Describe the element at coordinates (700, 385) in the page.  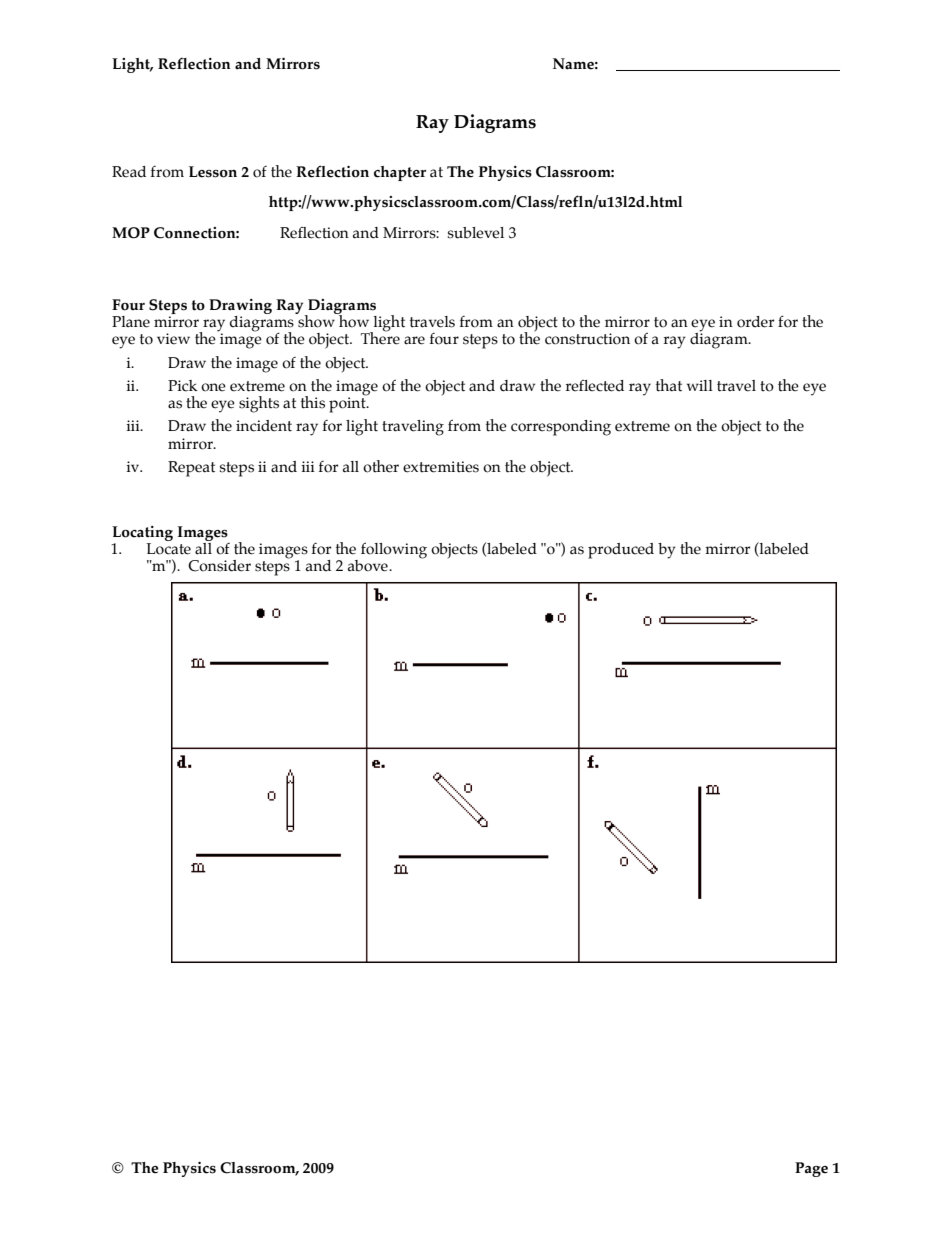
I see `will` at that location.
